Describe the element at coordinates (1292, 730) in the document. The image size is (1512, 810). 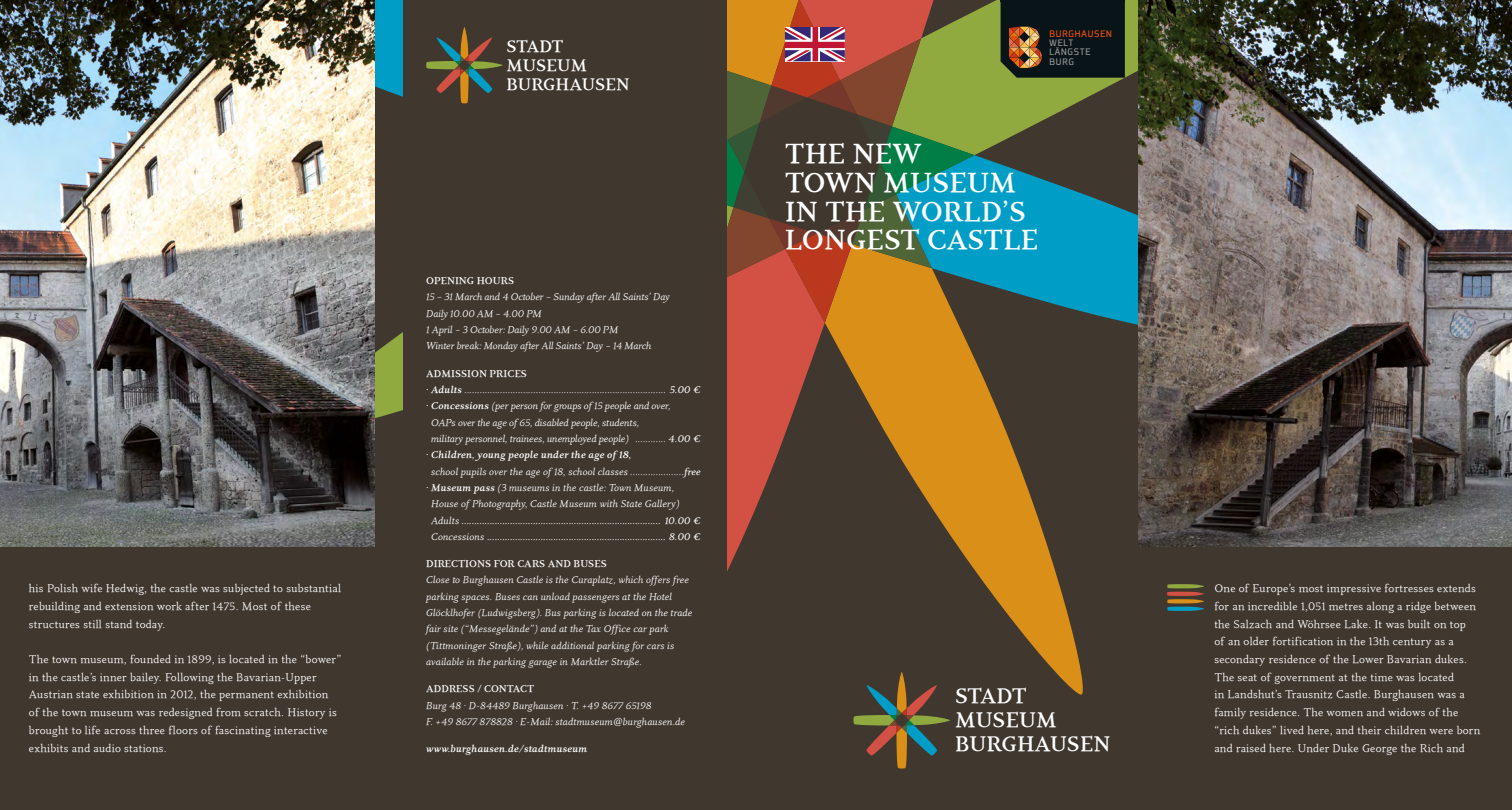
I see `lived` at that location.
